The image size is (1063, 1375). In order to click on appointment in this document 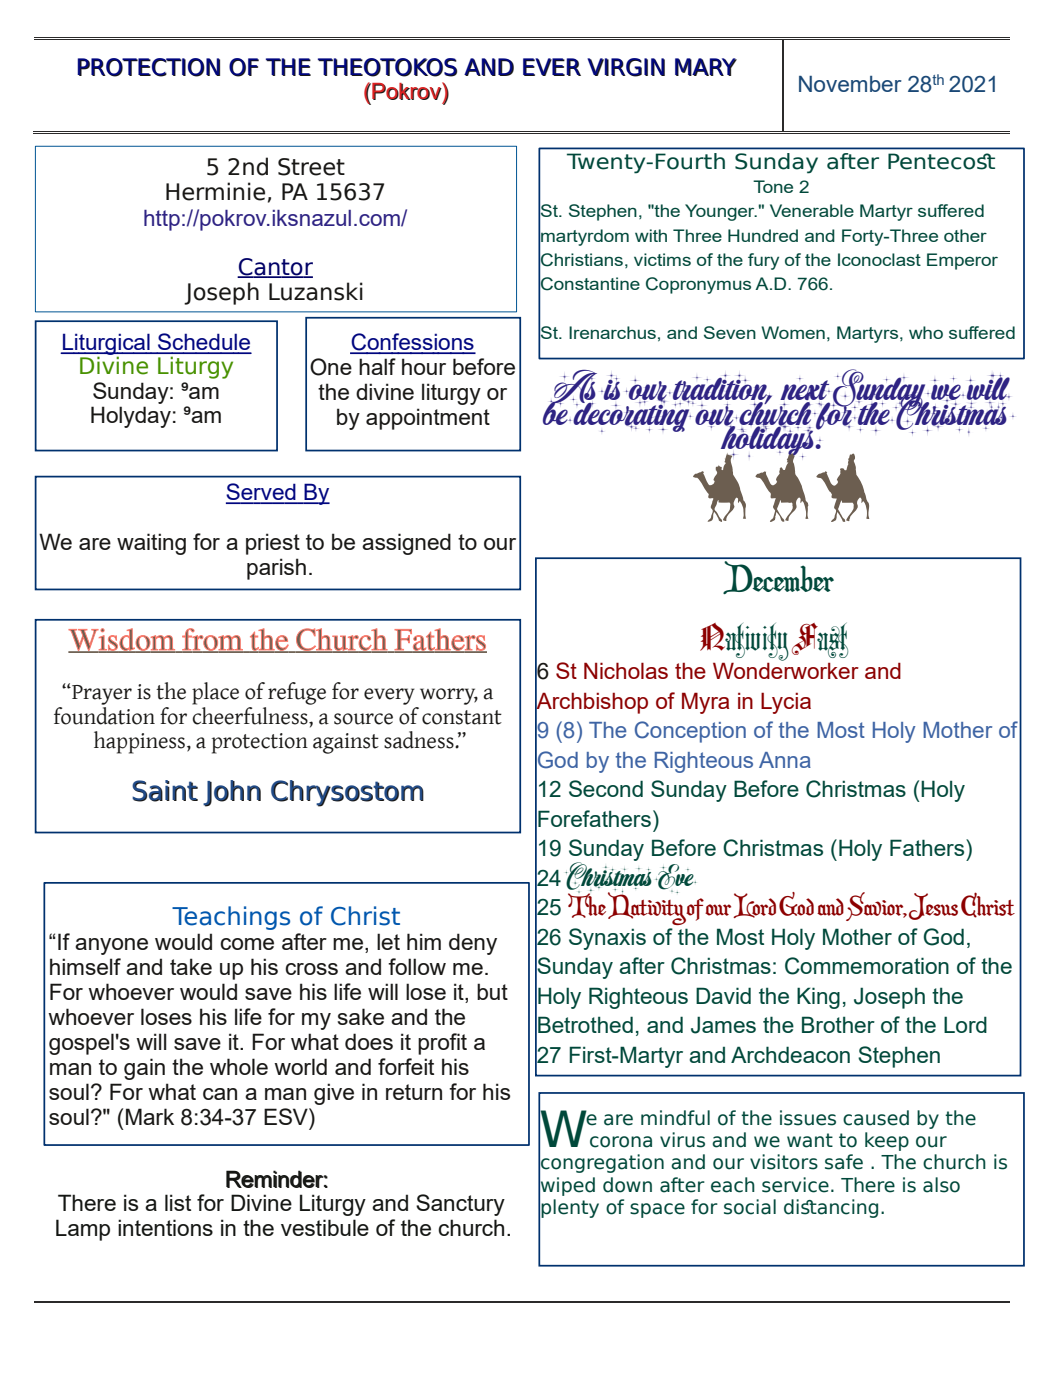, I will do `click(428, 419)`.
